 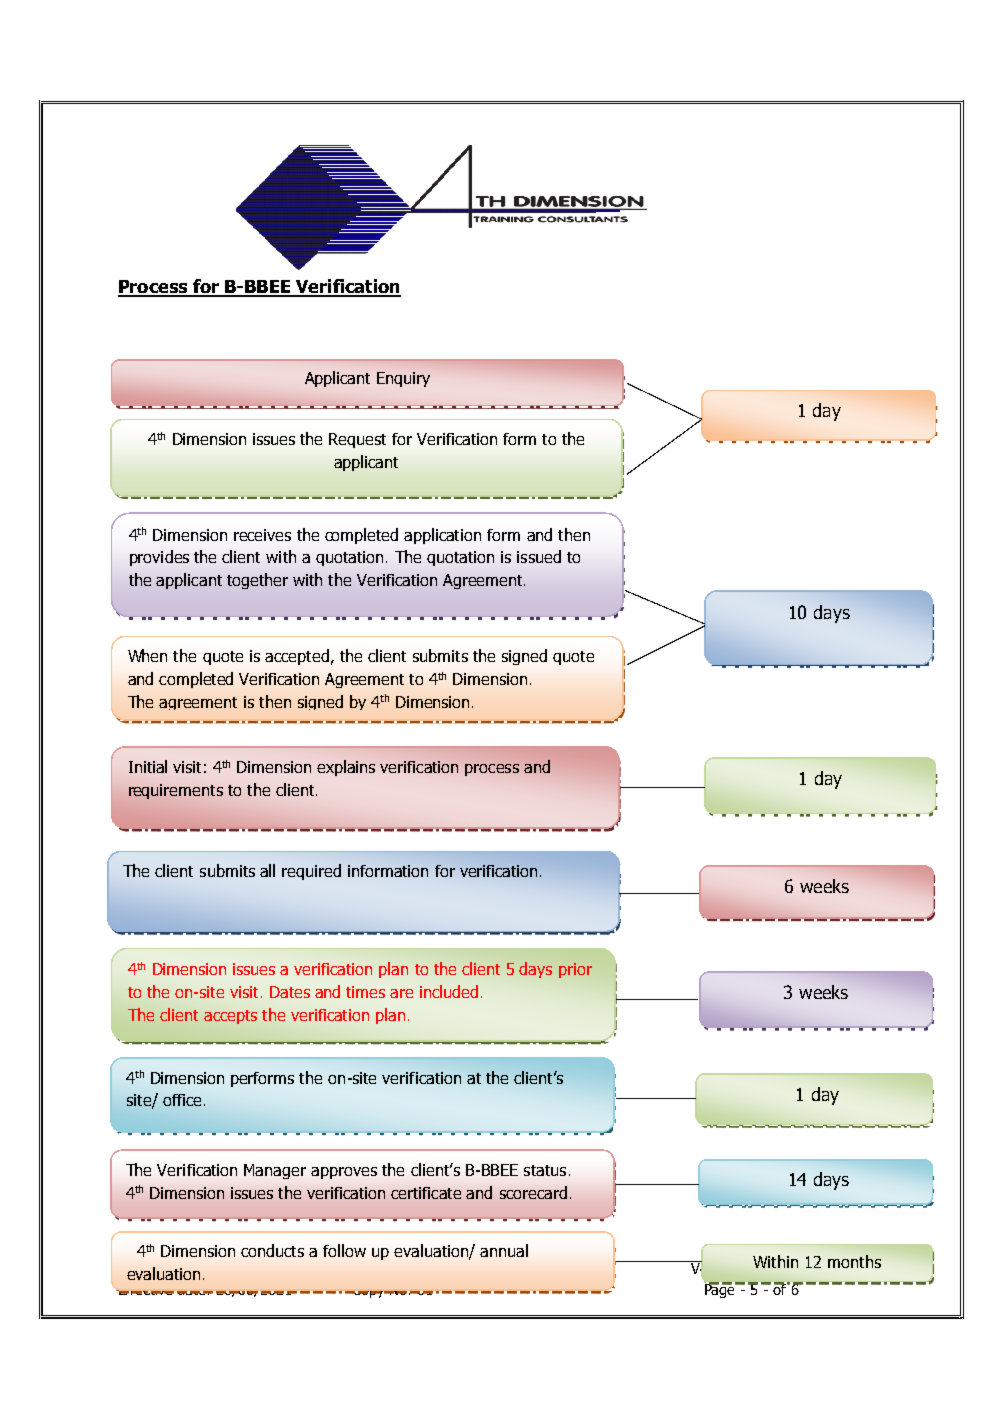 I want to click on requirements, so click(x=176, y=791).
